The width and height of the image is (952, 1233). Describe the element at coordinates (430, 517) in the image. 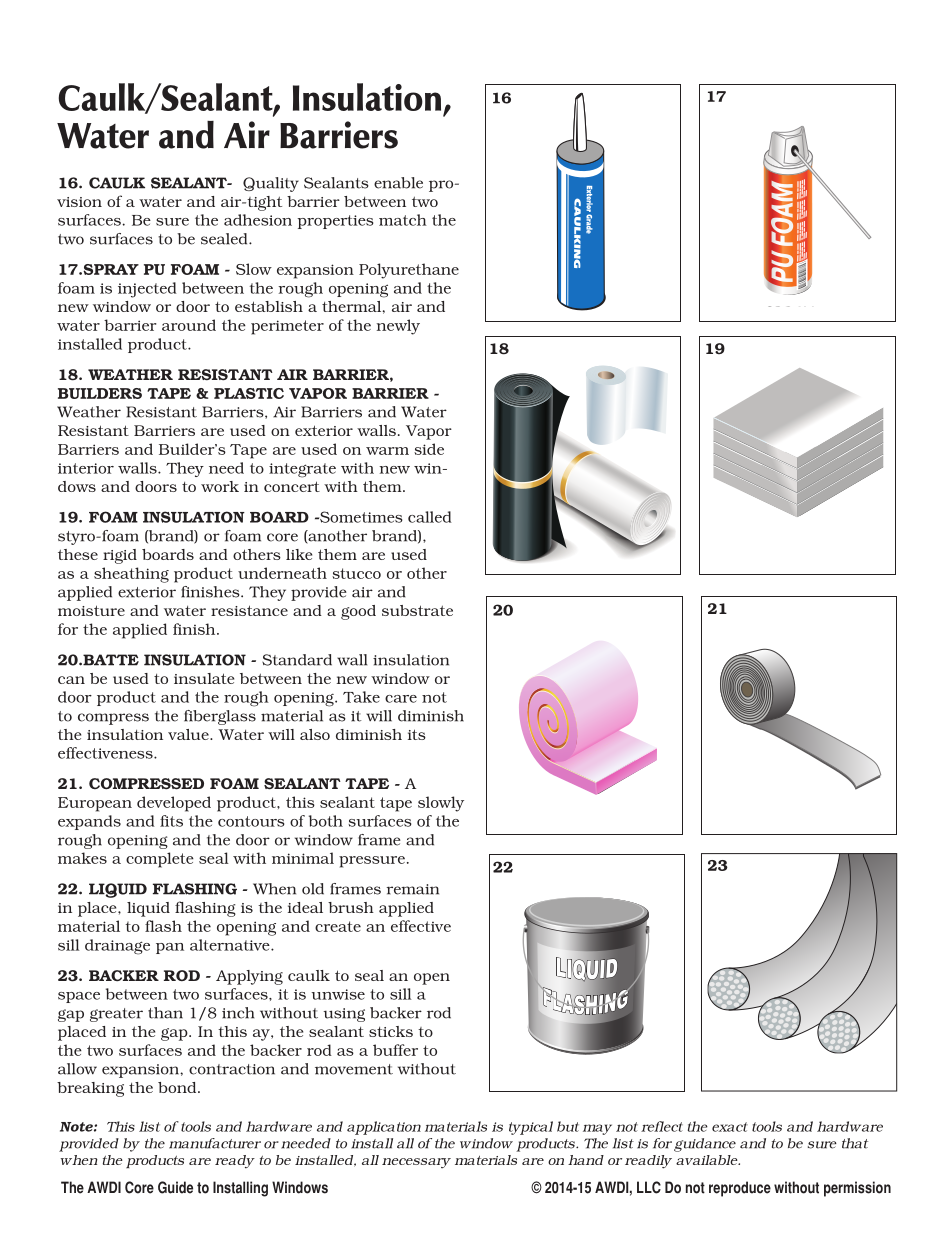

I see `called` at that location.
